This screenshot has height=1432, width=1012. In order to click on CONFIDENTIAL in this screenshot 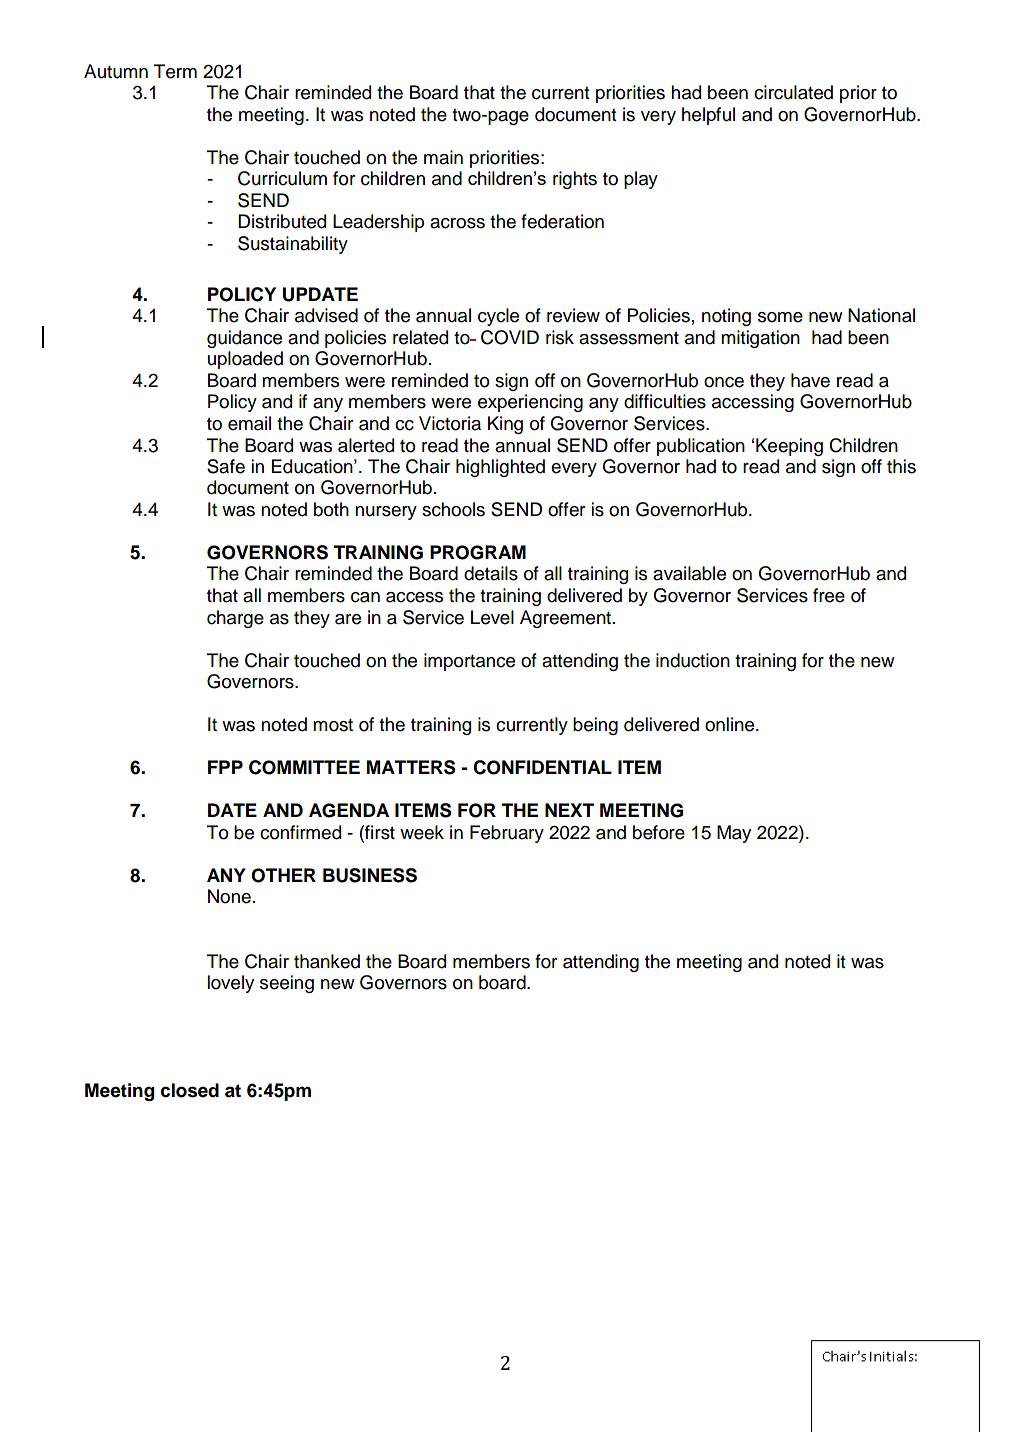, I will do `click(542, 767)`.
